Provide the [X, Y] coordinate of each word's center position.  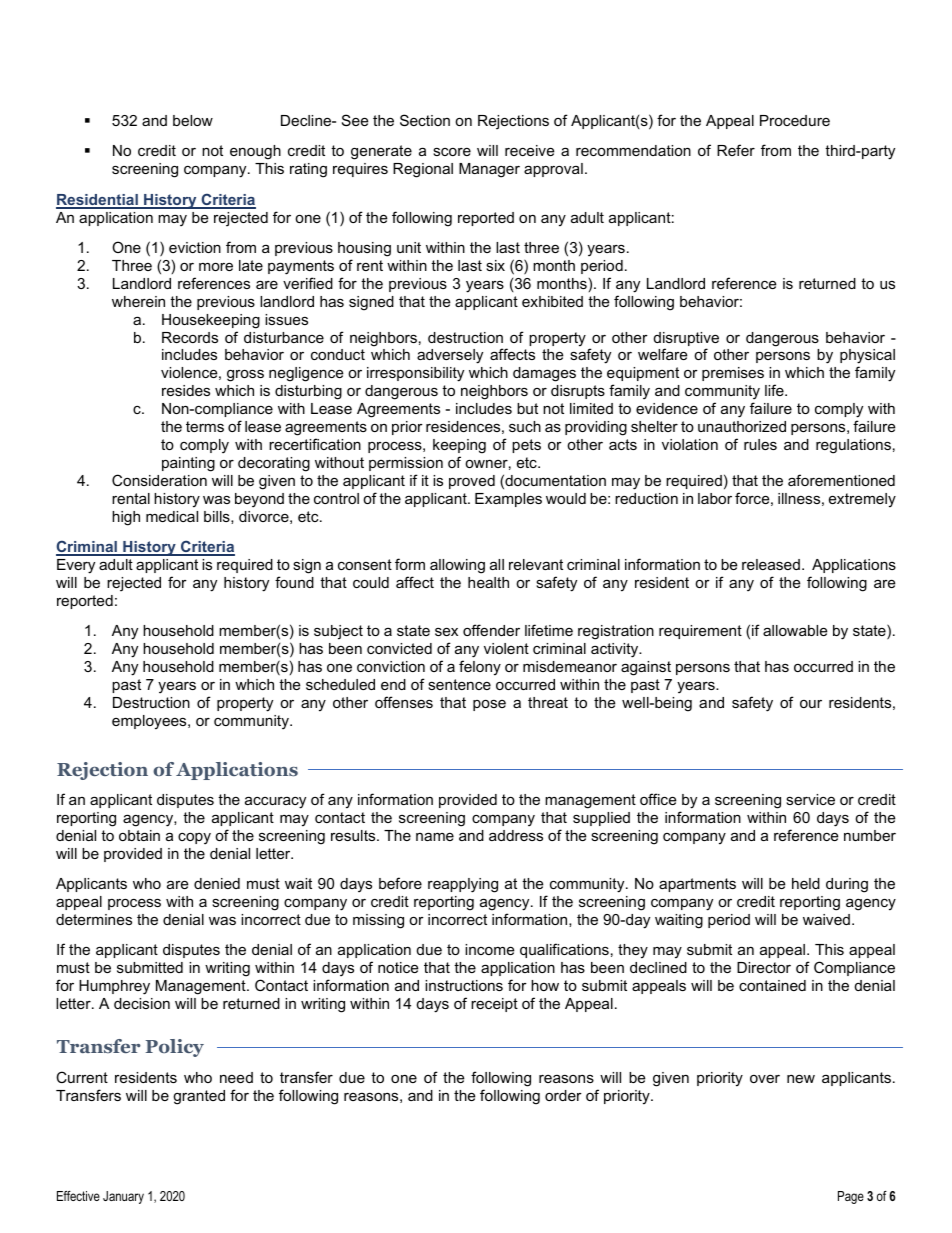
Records [190, 337]
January [123, 1197]
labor [715, 498]
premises [733, 374]
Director [764, 967]
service [810, 799]
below [193, 120]
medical [172, 516]
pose [489, 705]
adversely [450, 356]
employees [150, 722]
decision [142, 1003]
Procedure [795, 120]
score [452, 152]
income [489, 949]
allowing [457, 566]
